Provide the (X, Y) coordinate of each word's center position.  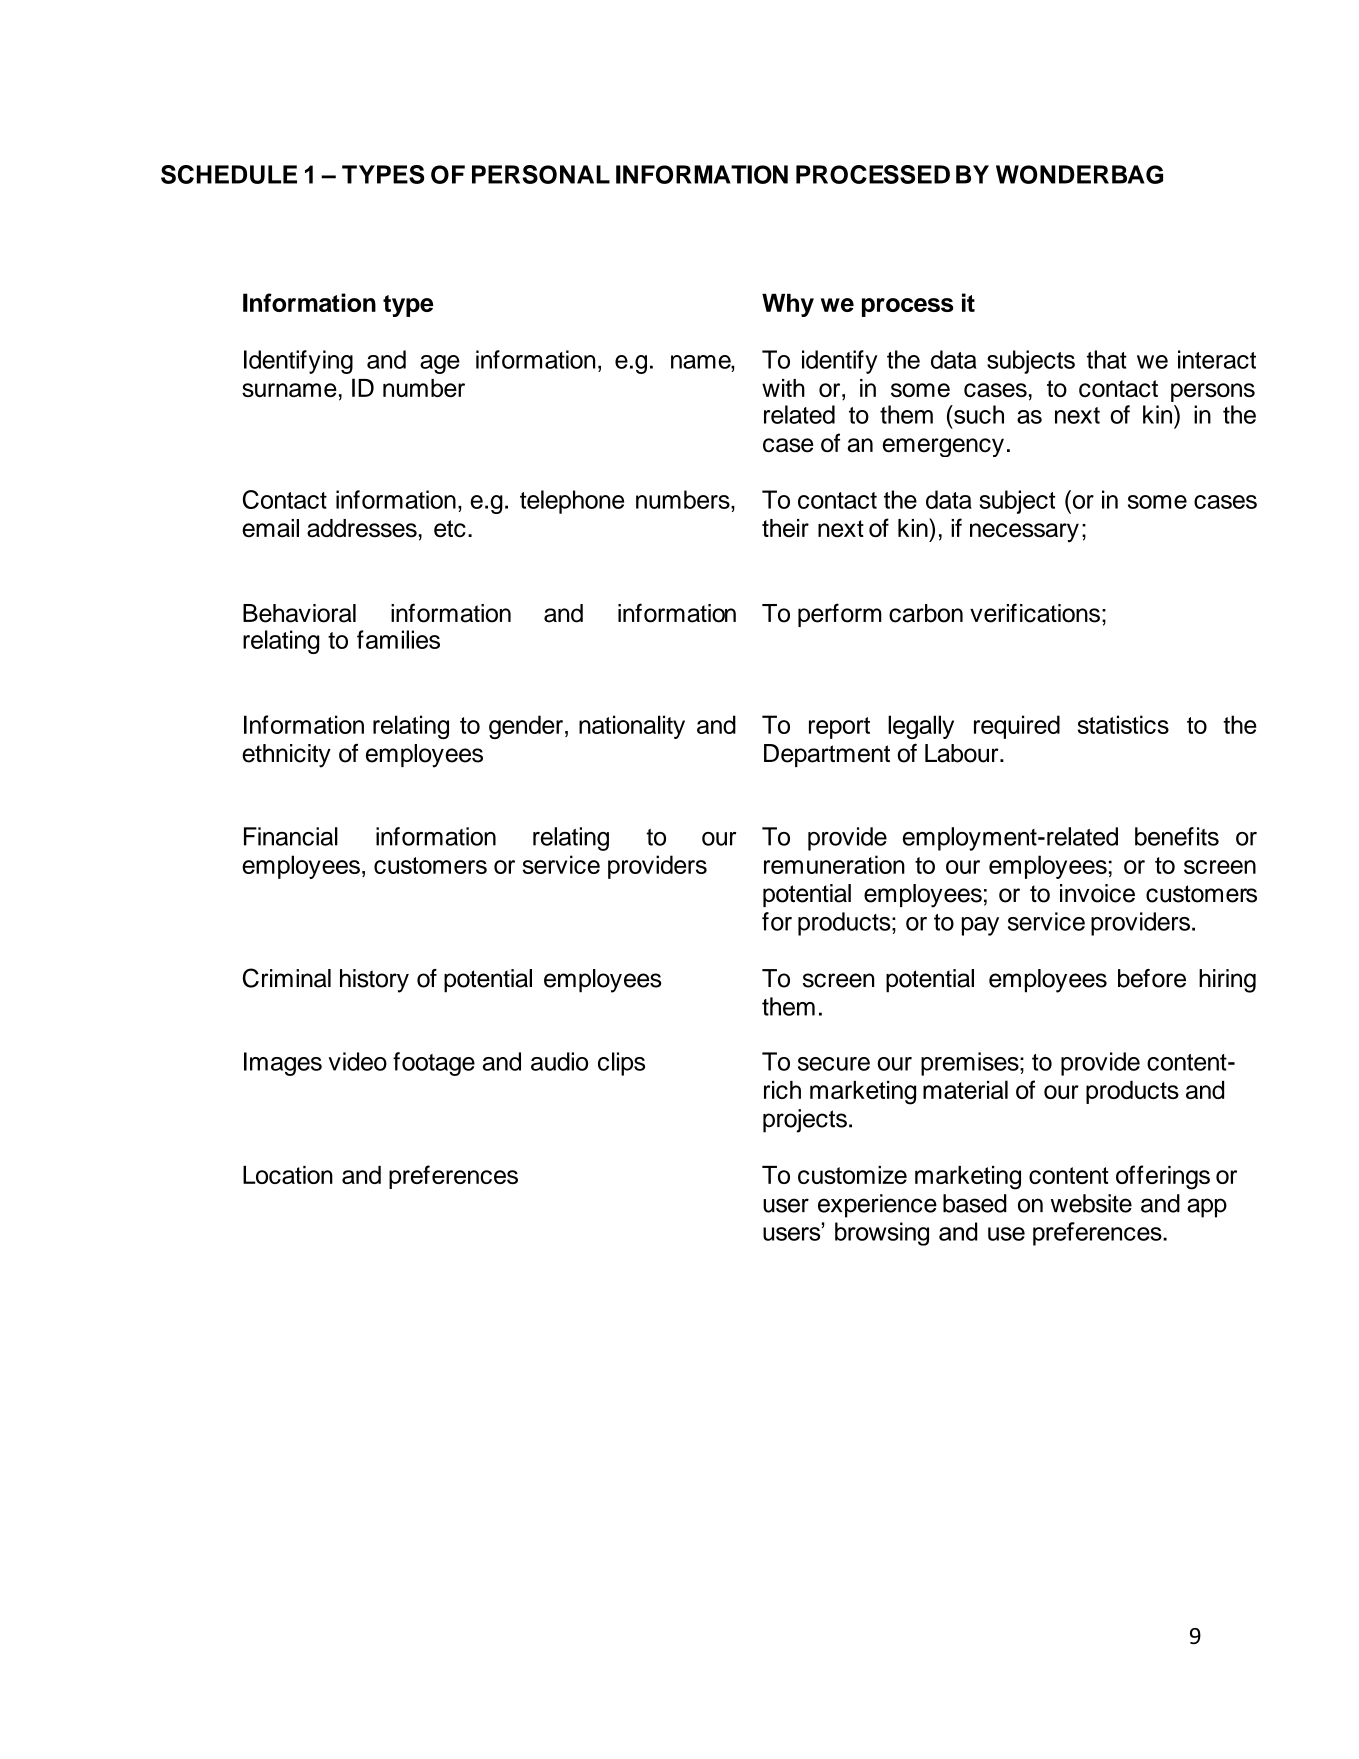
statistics (1123, 724)
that (1107, 359)
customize (852, 1175)
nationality (632, 727)
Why (788, 305)
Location (288, 1175)
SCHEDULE (229, 174)
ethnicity (286, 756)
